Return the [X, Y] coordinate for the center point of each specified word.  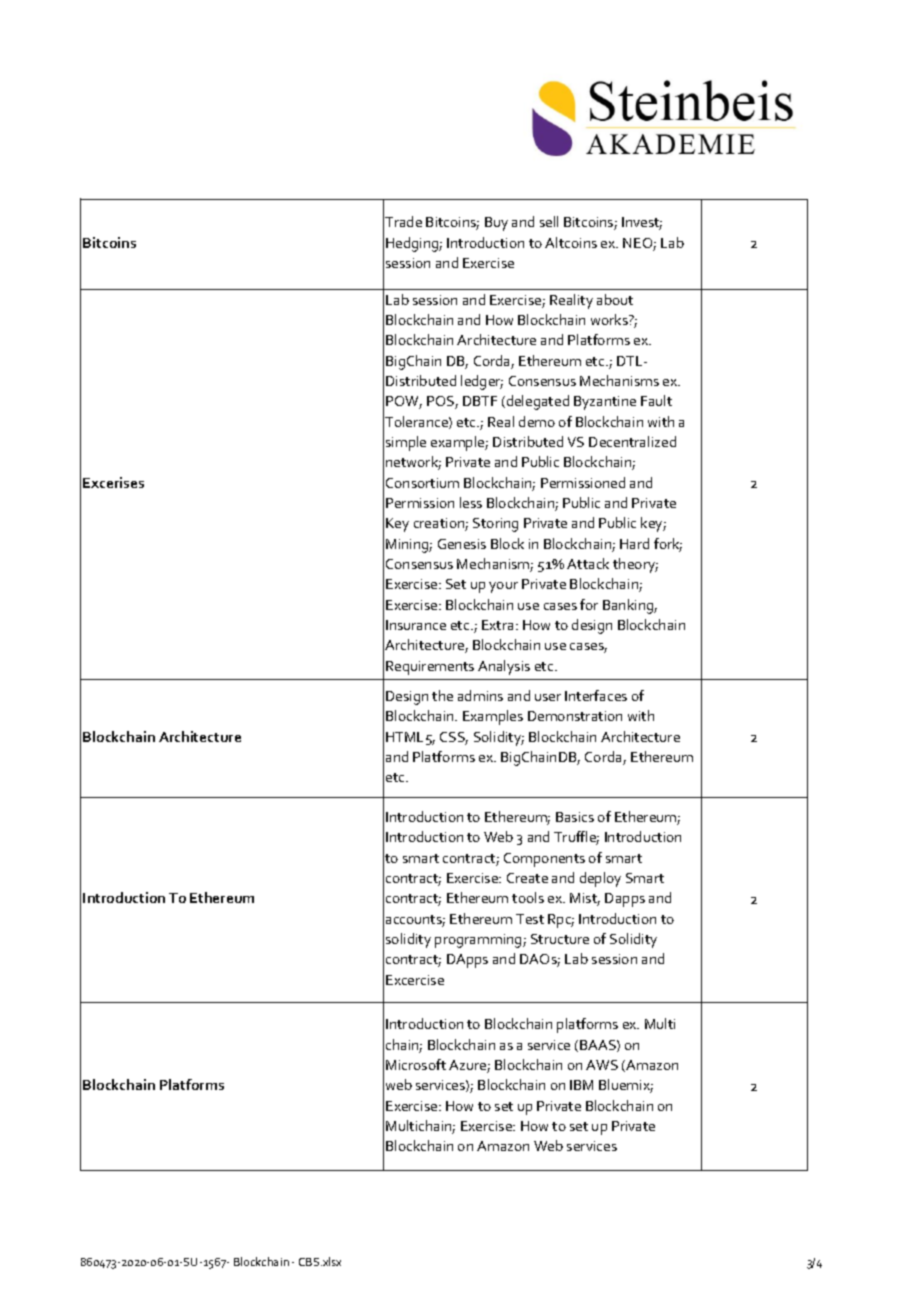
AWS [602, 1065]
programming [479, 941]
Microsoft [416, 1064]
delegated [536, 402]
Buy [496, 224]
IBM [581, 1085]
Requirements [430, 668]
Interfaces [596, 695]
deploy [600, 879]
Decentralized [632, 441]
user [548, 697]
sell [549, 221]
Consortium [422, 483]
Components [544, 860]
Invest [642, 223]
